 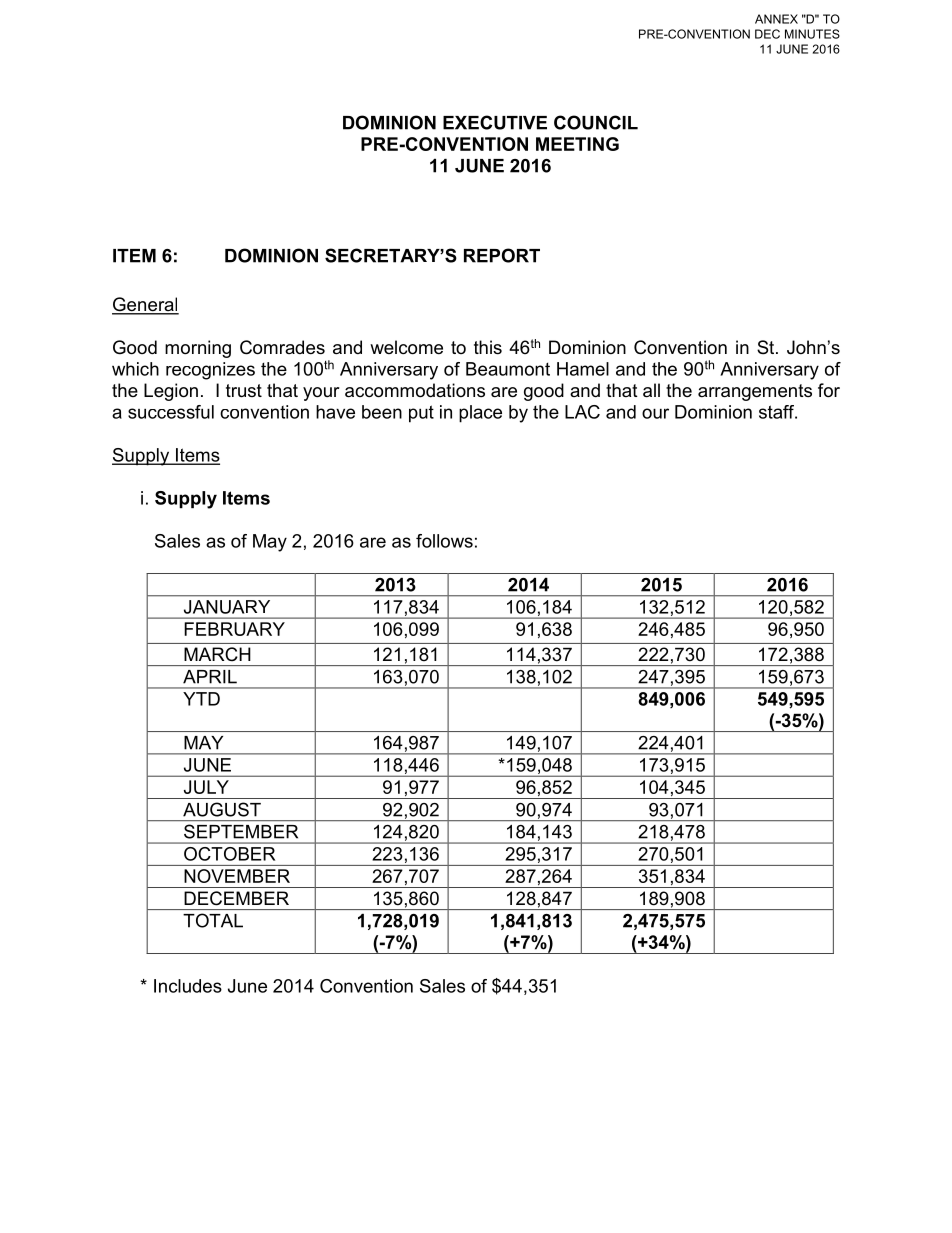 I want to click on this, so click(x=488, y=347).
